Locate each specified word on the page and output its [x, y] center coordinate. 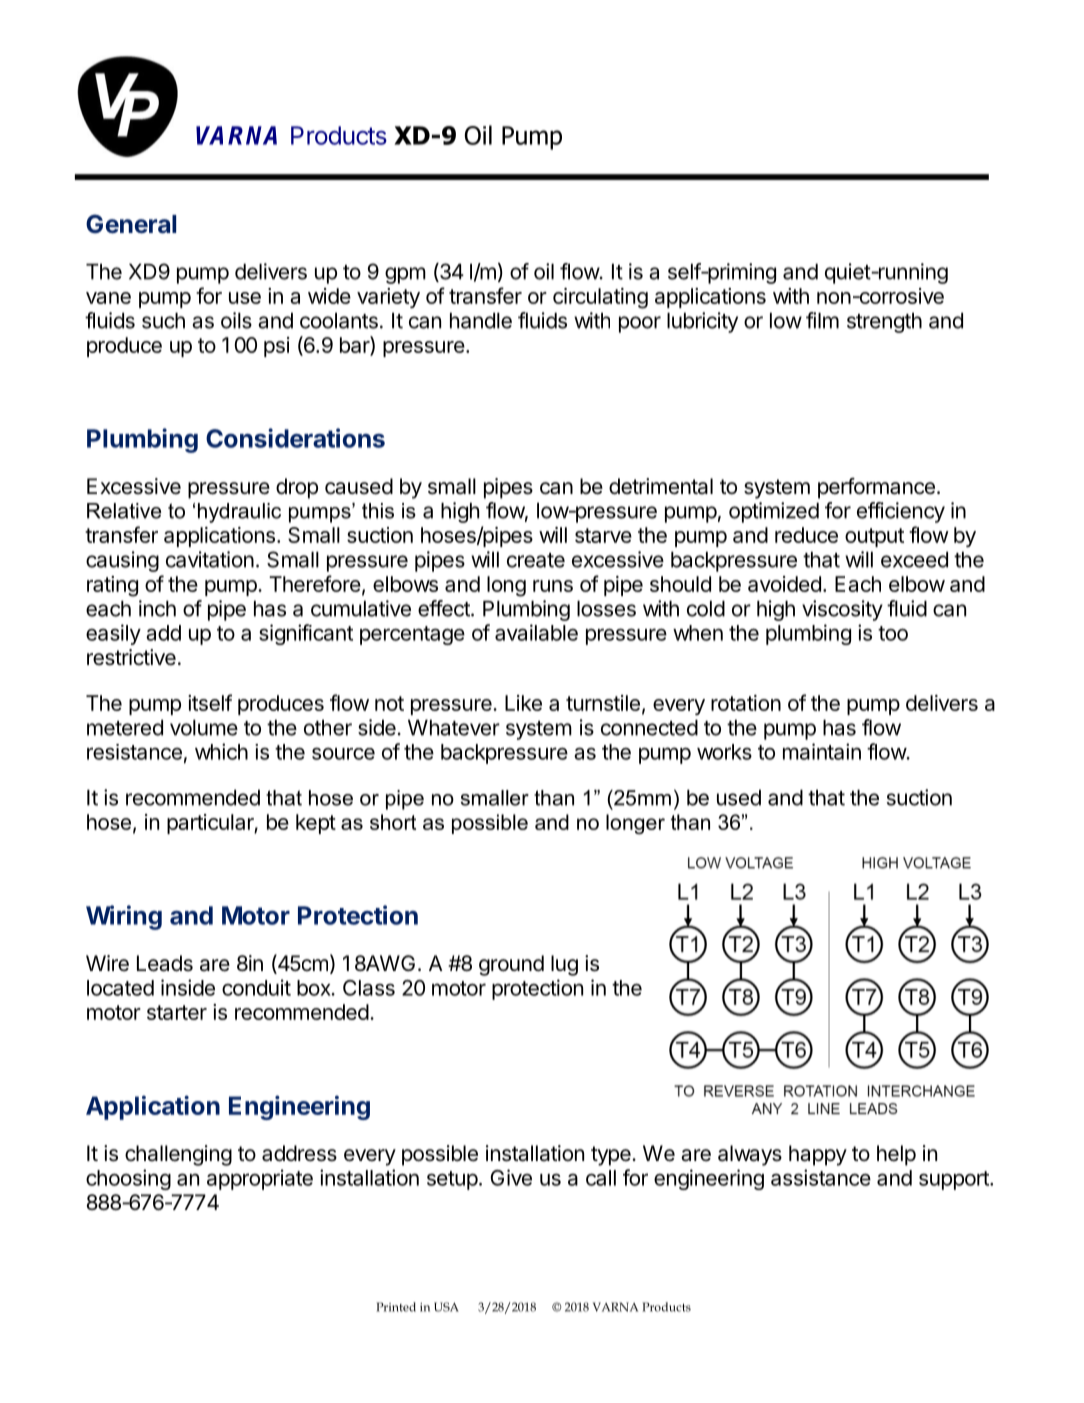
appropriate [260, 1179]
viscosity [842, 610]
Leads [165, 963]
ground [511, 965]
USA [446, 1307]
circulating [600, 298]
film [822, 320]
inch [157, 608]
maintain [822, 751]
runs [553, 586]
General [131, 224]
